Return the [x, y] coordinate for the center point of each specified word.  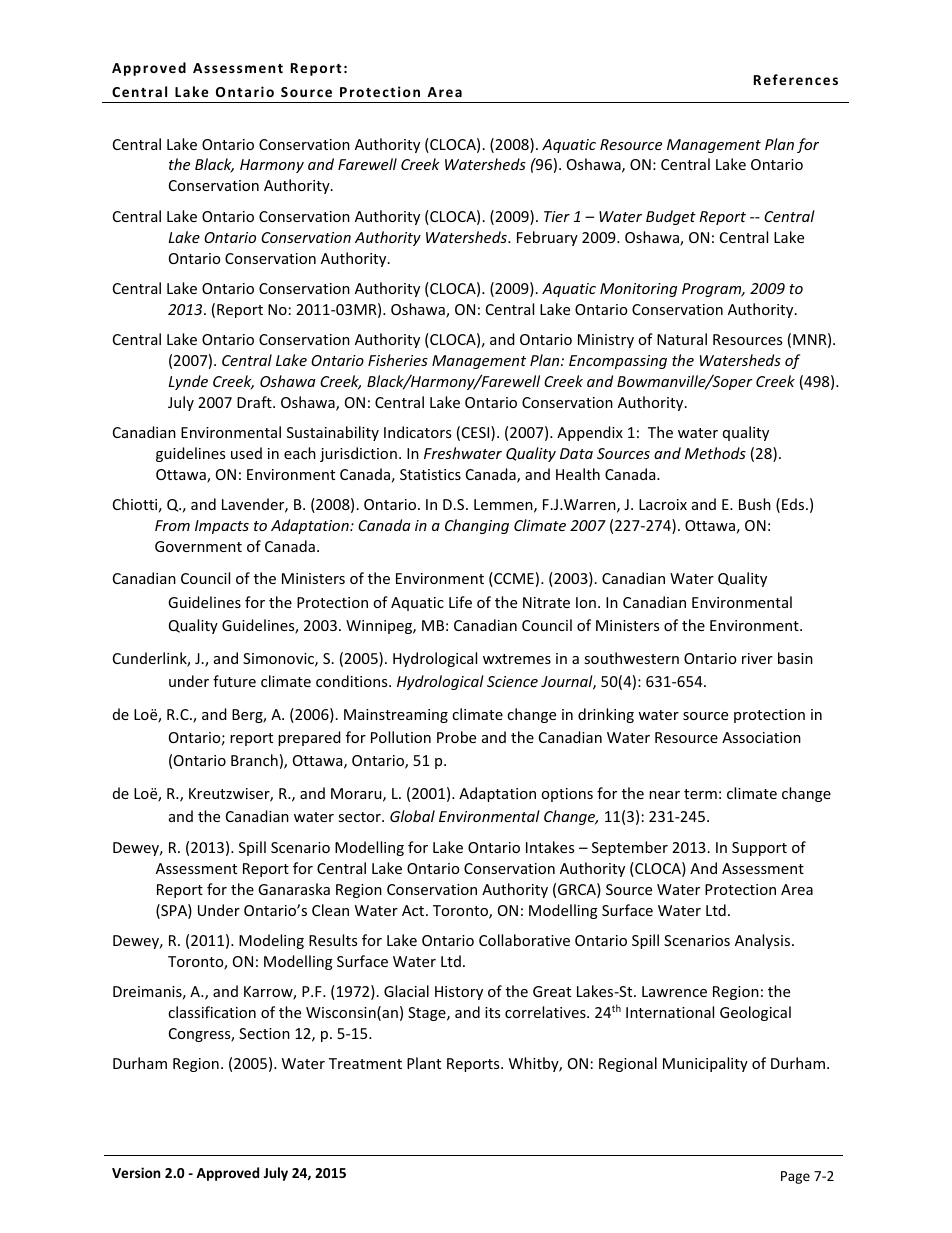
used [246, 453]
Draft [255, 402]
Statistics [430, 474]
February [547, 238]
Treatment [365, 1063]
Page [795, 1177]
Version [136, 1172]
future [234, 681]
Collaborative [524, 940]
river [757, 658]
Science [512, 681]
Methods [715, 453]
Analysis [764, 941]
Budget [671, 217]
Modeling [271, 941]
